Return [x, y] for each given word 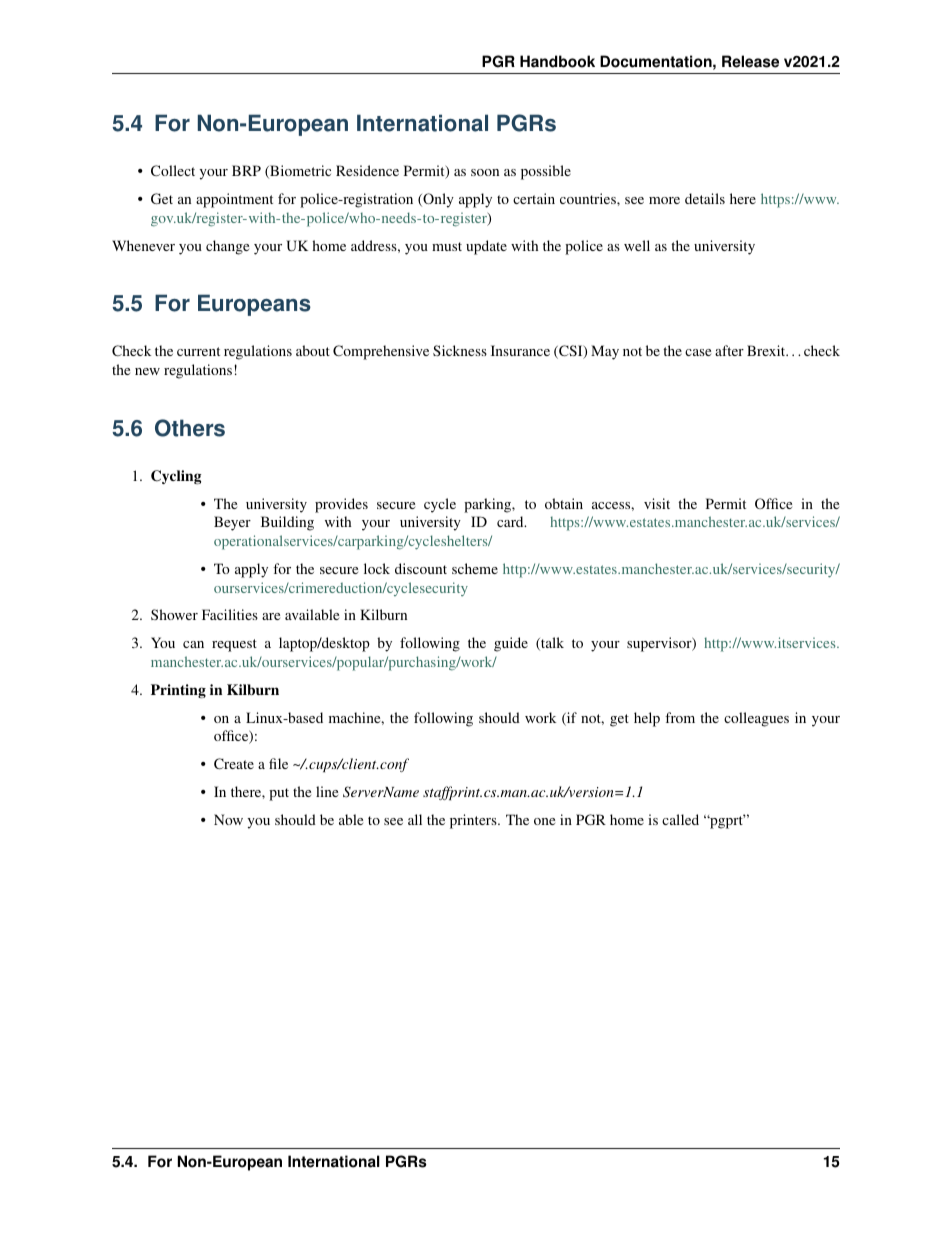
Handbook [557, 61]
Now [228, 819]
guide [511, 644]
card [511, 521]
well [637, 245]
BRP [246, 170]
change [227, 247]
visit [657, 503]
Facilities [230, 614]
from [680, 717]
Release [750, 61]
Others [190, 428]
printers [474, 821]
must [447, 246]
